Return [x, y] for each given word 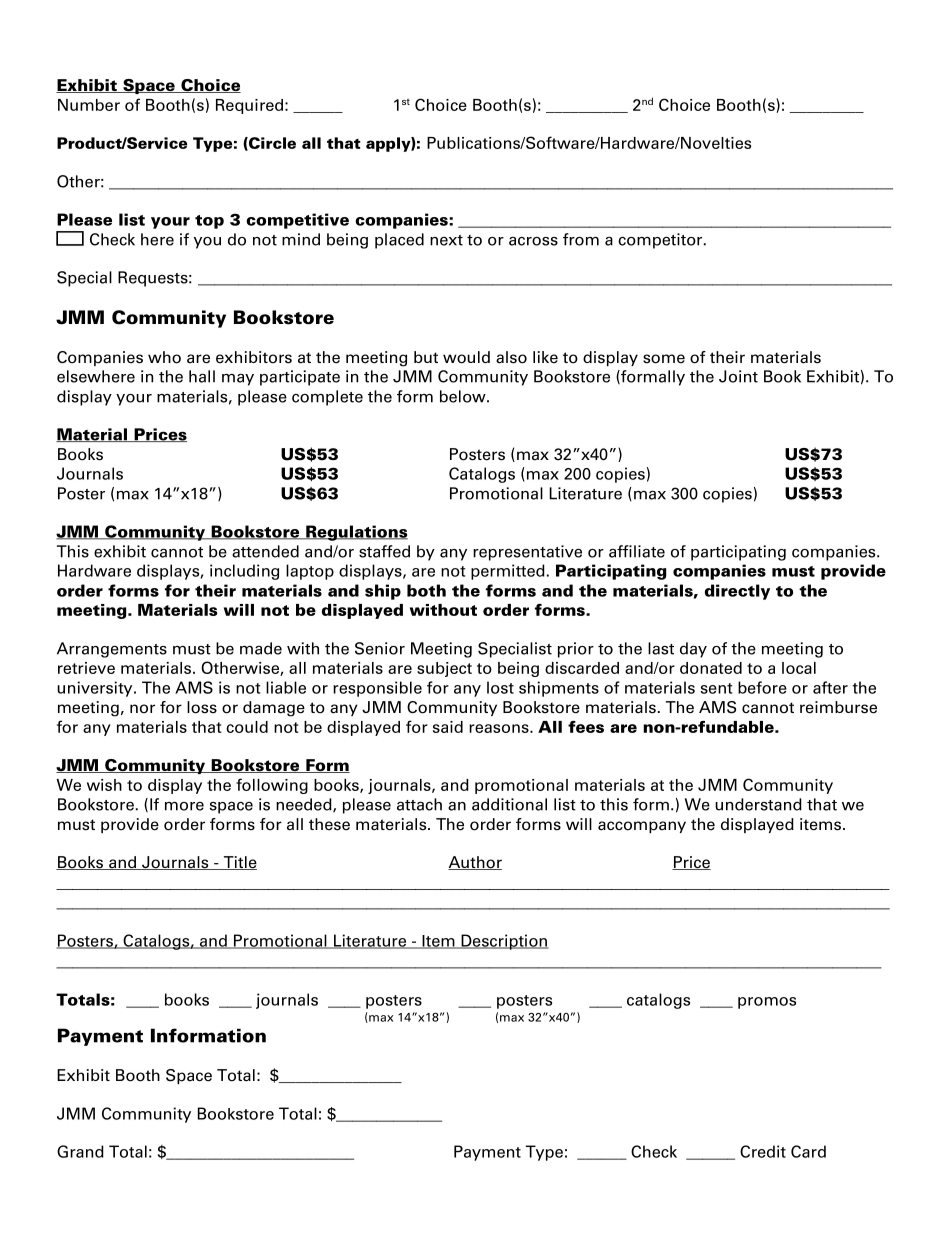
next [446, 240]
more [184, 806]
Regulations [356, 533]
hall [202, 376]
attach [419, 804]
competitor [661, 241]
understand [758, 804]
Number [89, 105]
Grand [80, 1151]
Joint [738, 376]
